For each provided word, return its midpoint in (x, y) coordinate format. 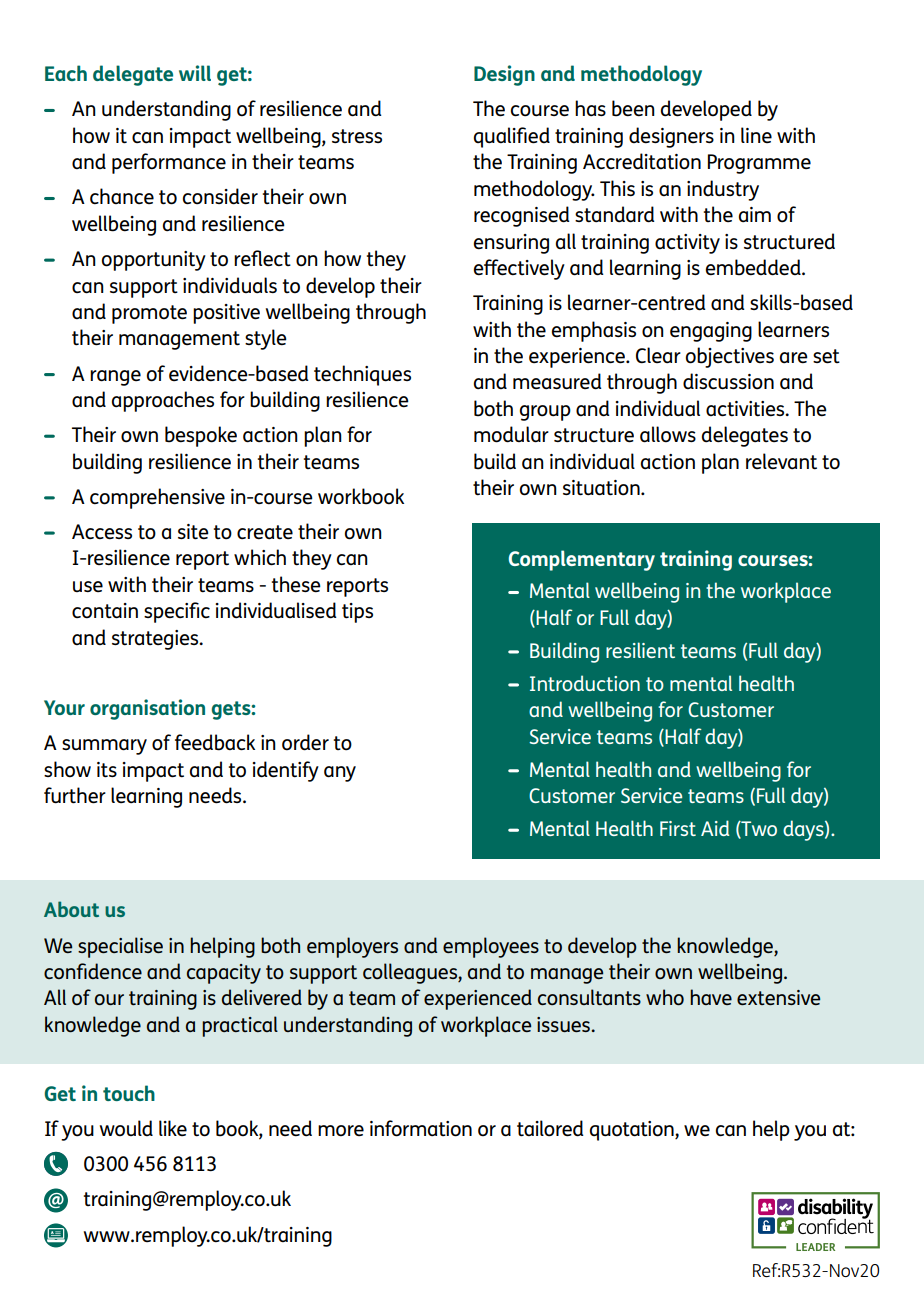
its (107, 770)
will (195, 73)
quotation (633, 1131)
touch (129, 1093)
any (340, 774)
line (756, 135)
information (421, 1128)
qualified (512, 137)
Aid (715, 828)
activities (746, 409)
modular (511, 434)
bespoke (201, 436)
